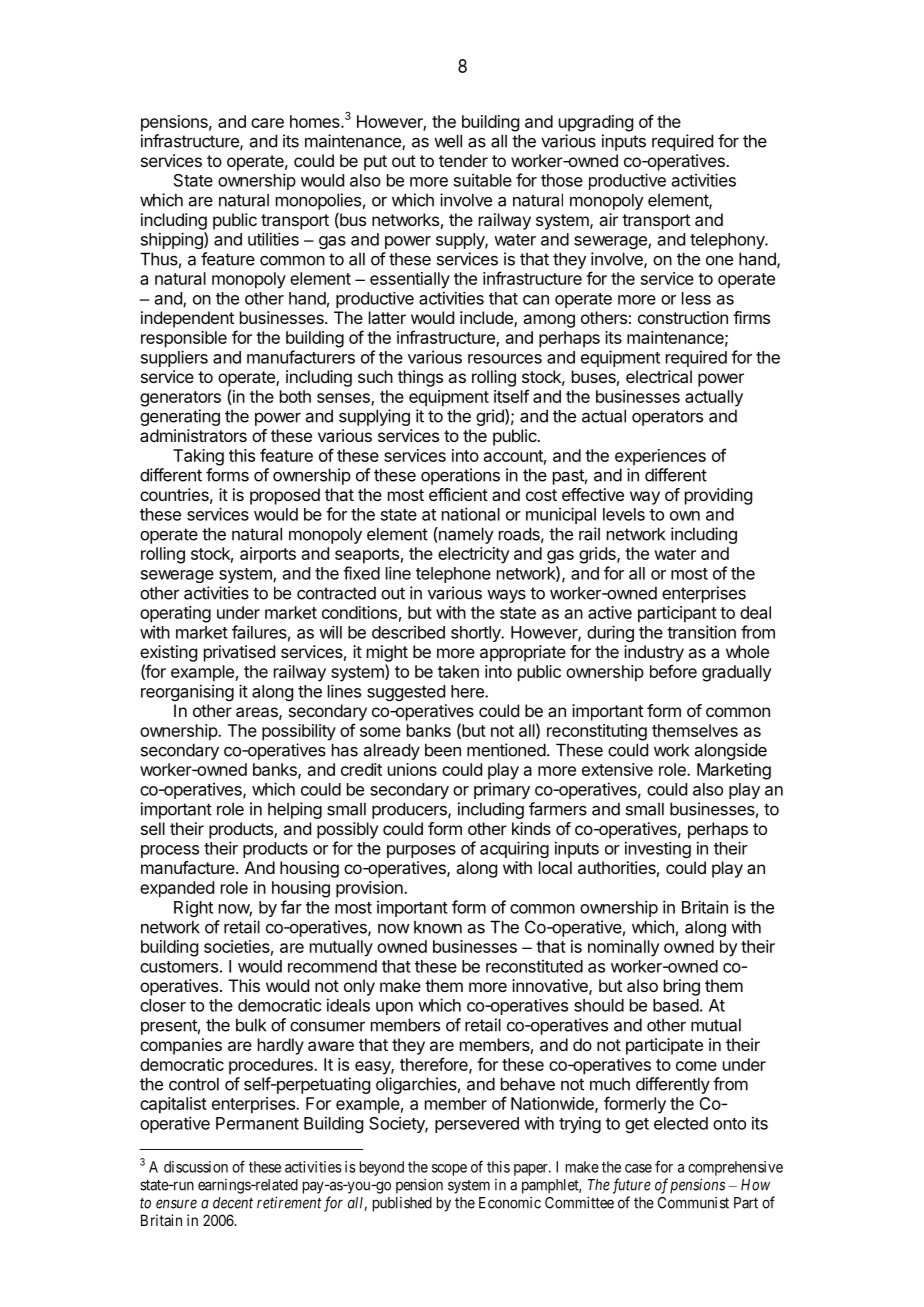 The image size is (924, 1307). I want to click on privatised, so click(239, 653).
